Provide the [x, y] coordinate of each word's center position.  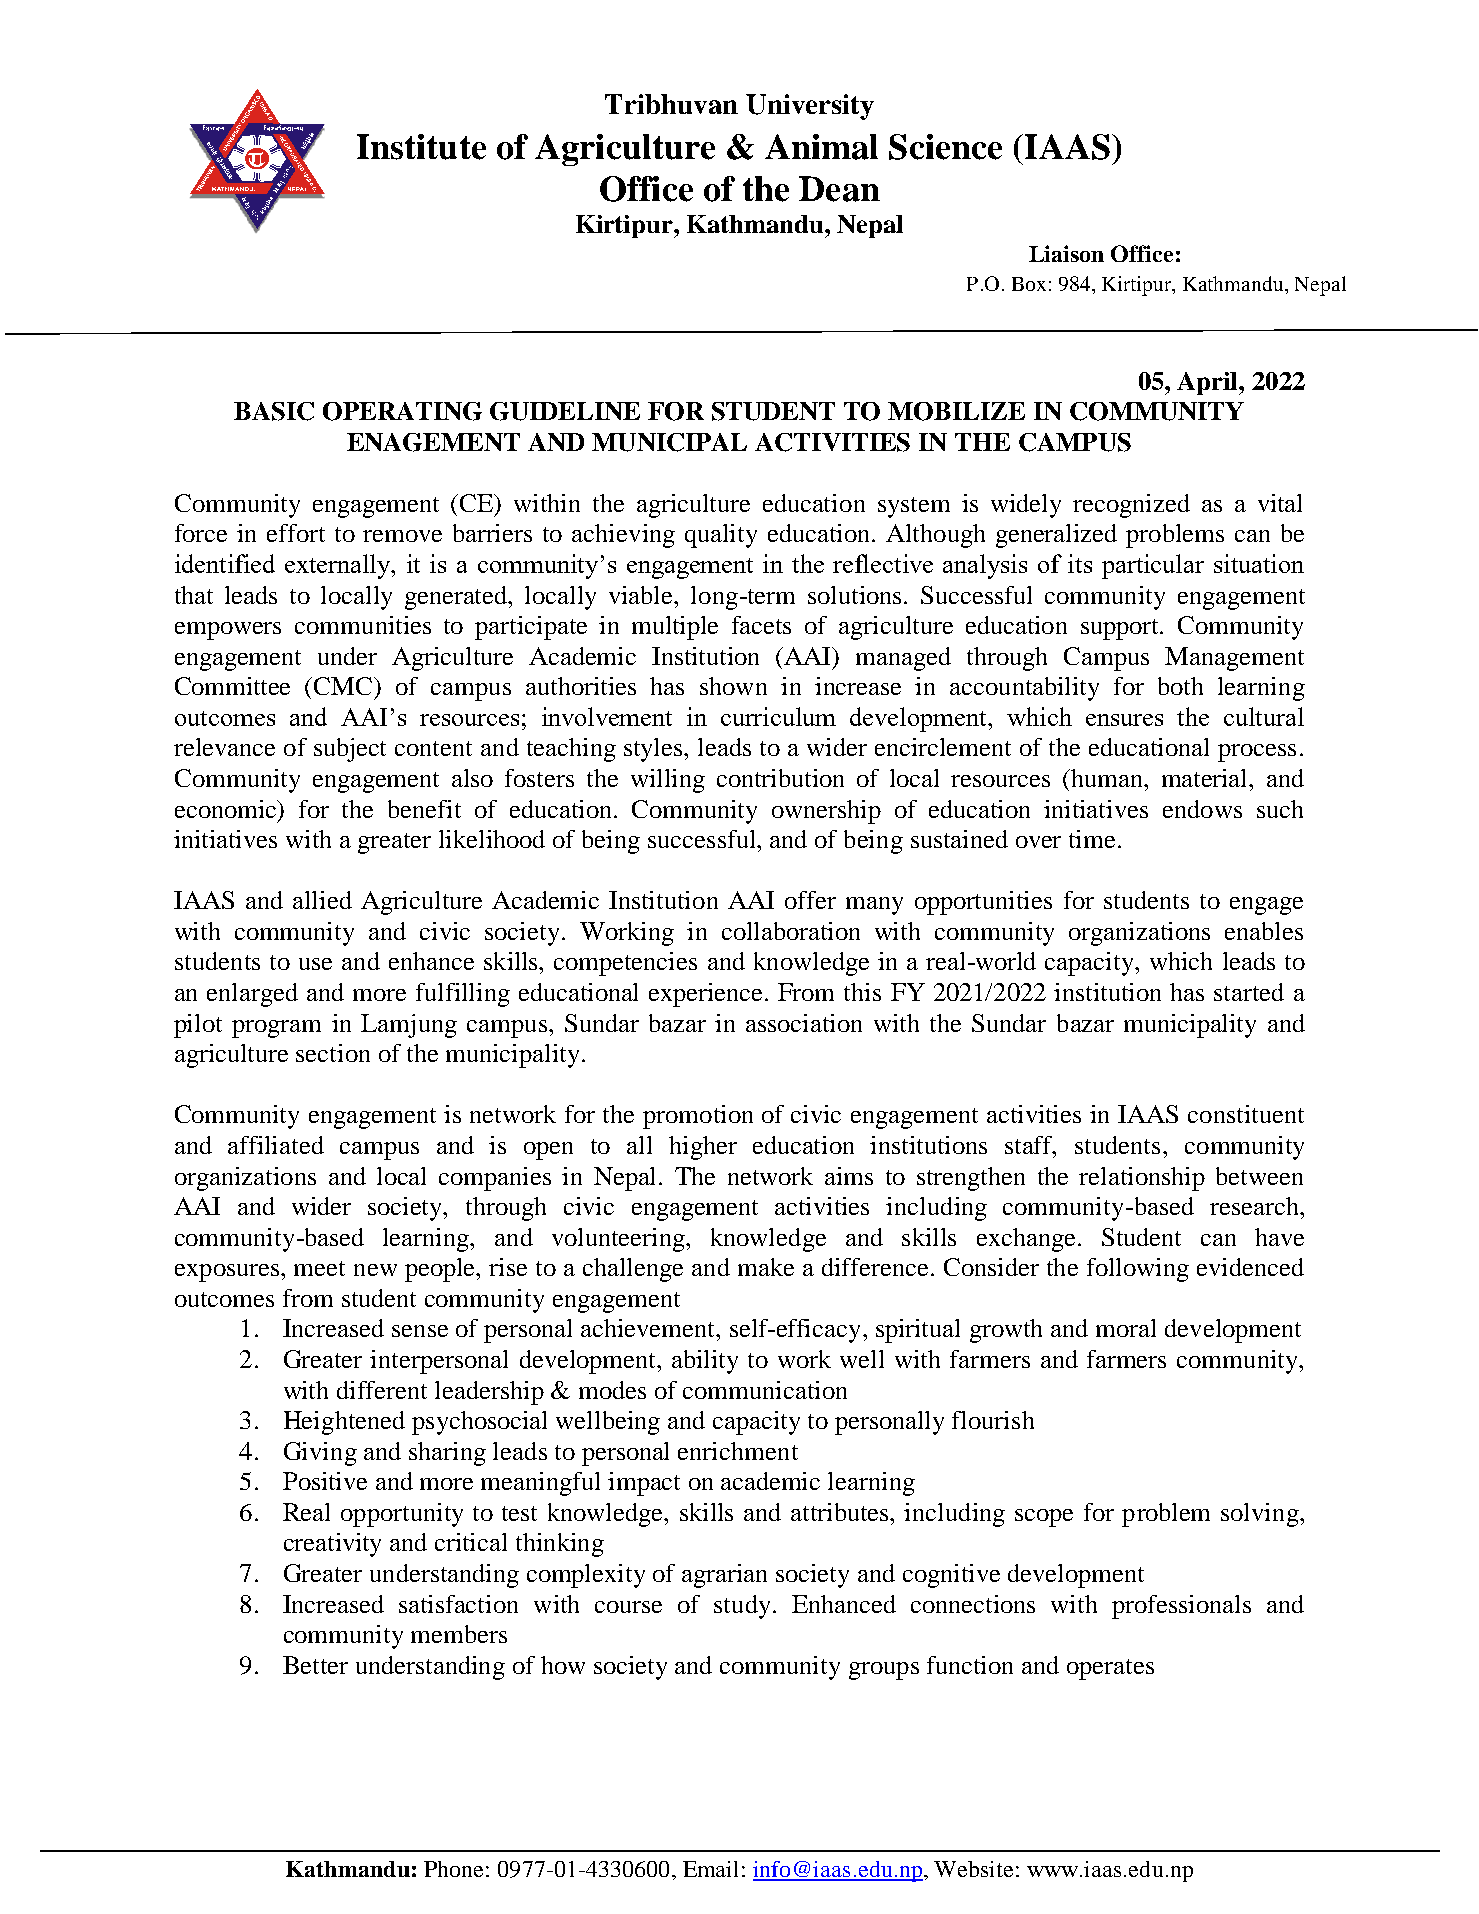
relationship [1142, 1179]
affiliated [276, 1145]
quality [721, 536]
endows [1202, 809]
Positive [325, 1481]
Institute [421, 147]
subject [350, 750]
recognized [1131, 506]
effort [296, 533]
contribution [780, 778]
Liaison [1066, 253]
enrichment [738, 1451]
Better [315, 1665]
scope [1044, 1518]
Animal [821, 147]
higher [703, 1148]
